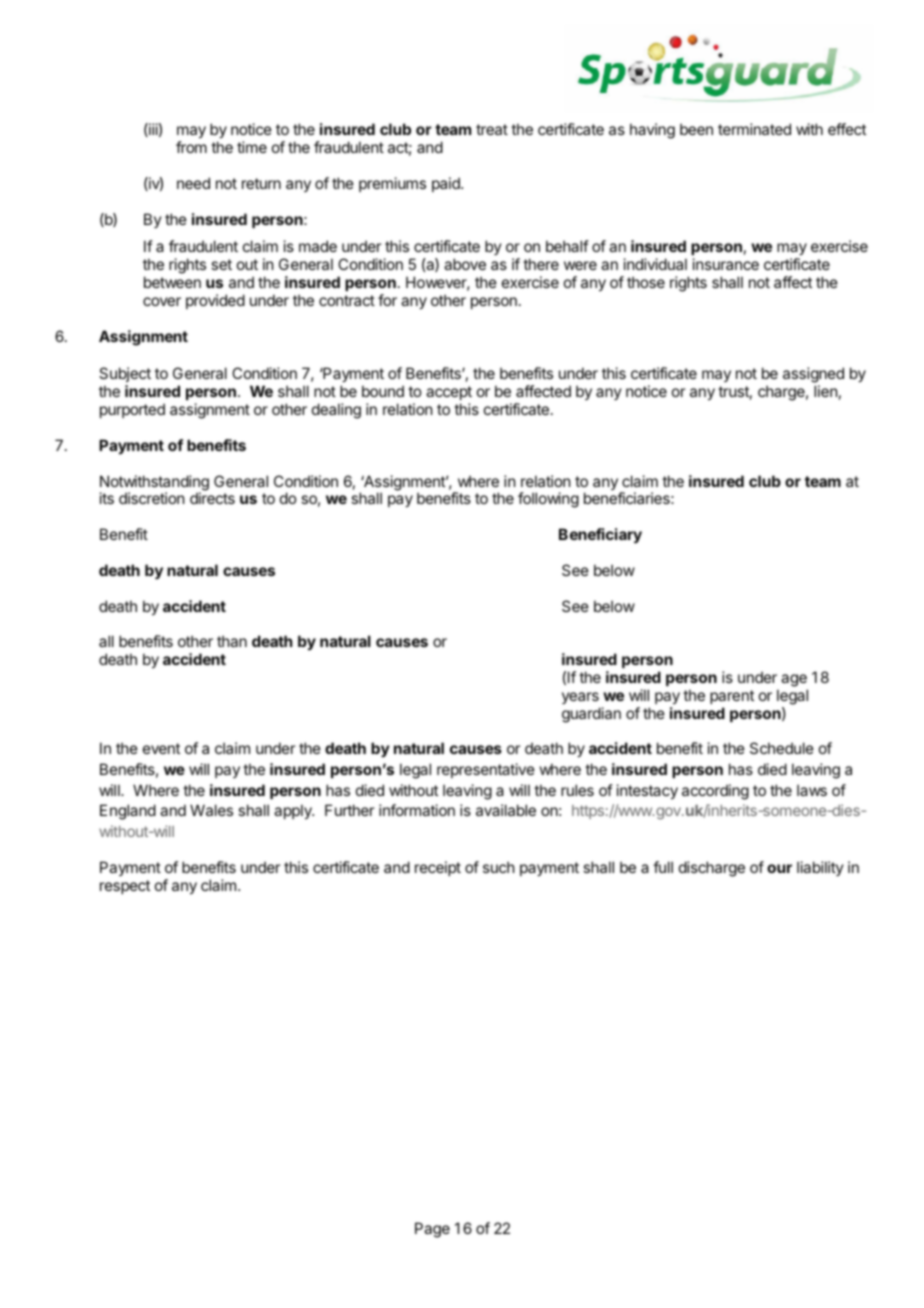 The width and height of the document is (924, 1308). I want to click on our, so click(779, 868).
